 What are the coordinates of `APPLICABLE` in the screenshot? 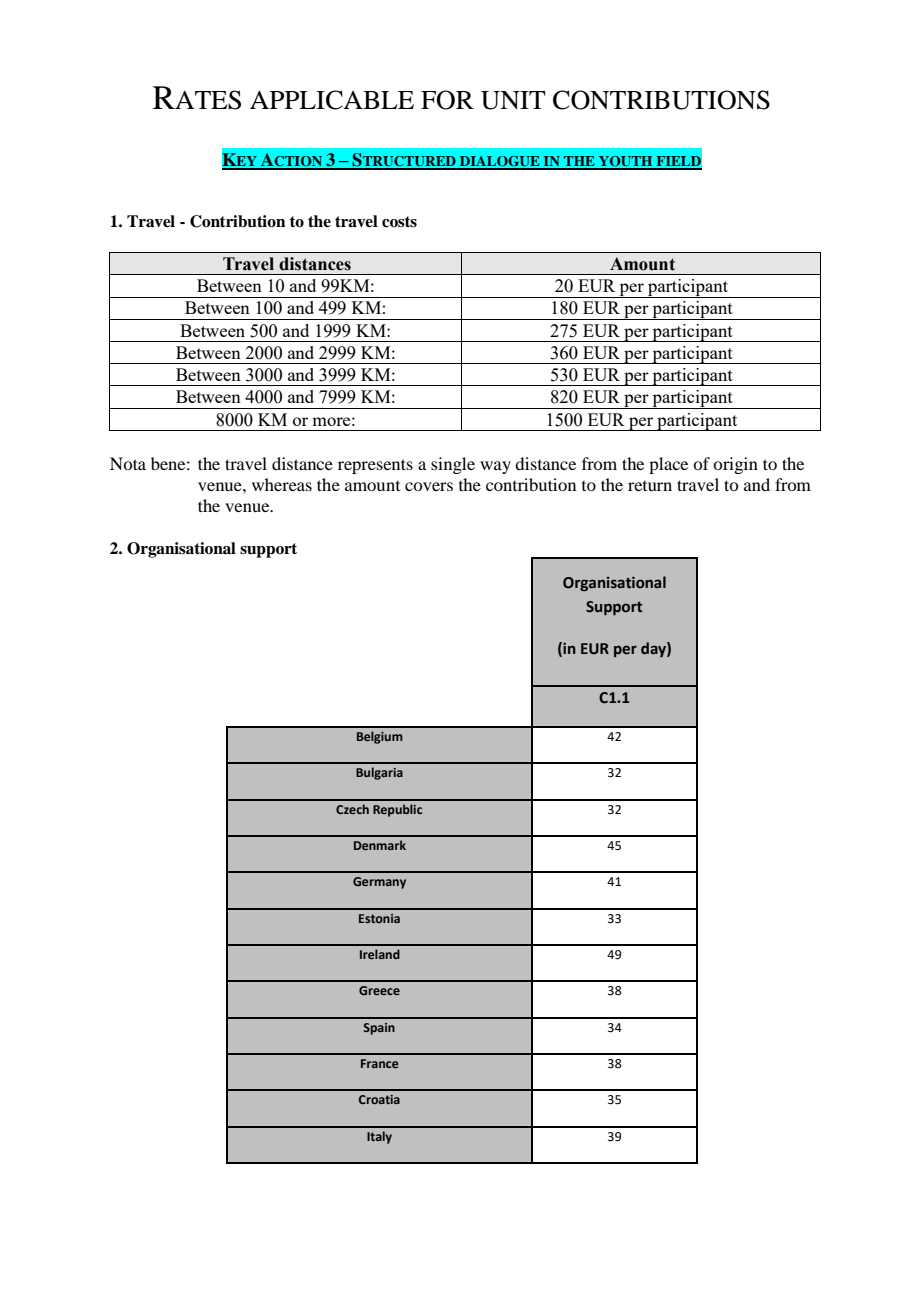 It's located at (332, 100).
